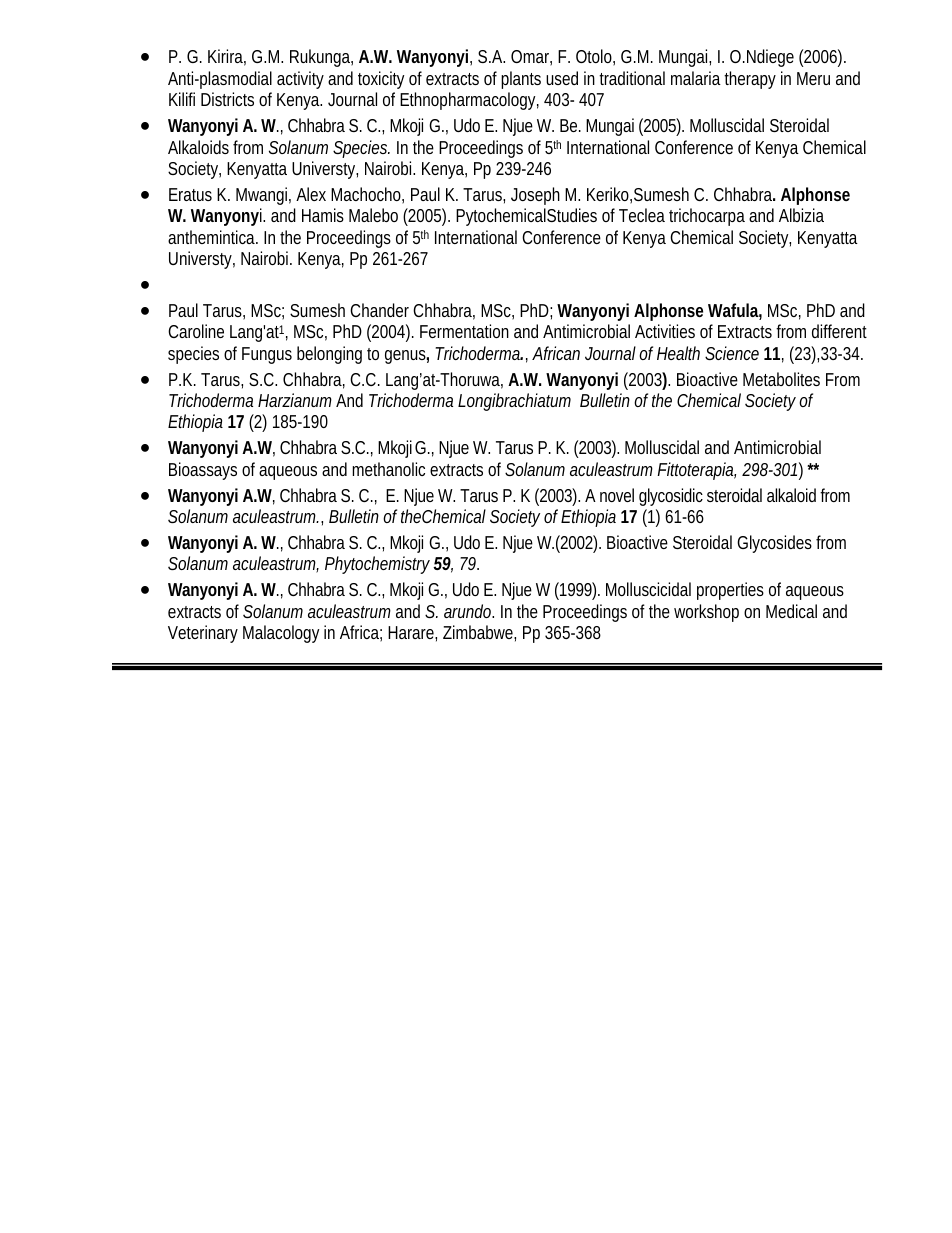 The image size is (952, 1233). Describe the element at coordinates (464, 331) in the page. I see `Fermentation` at that location.
